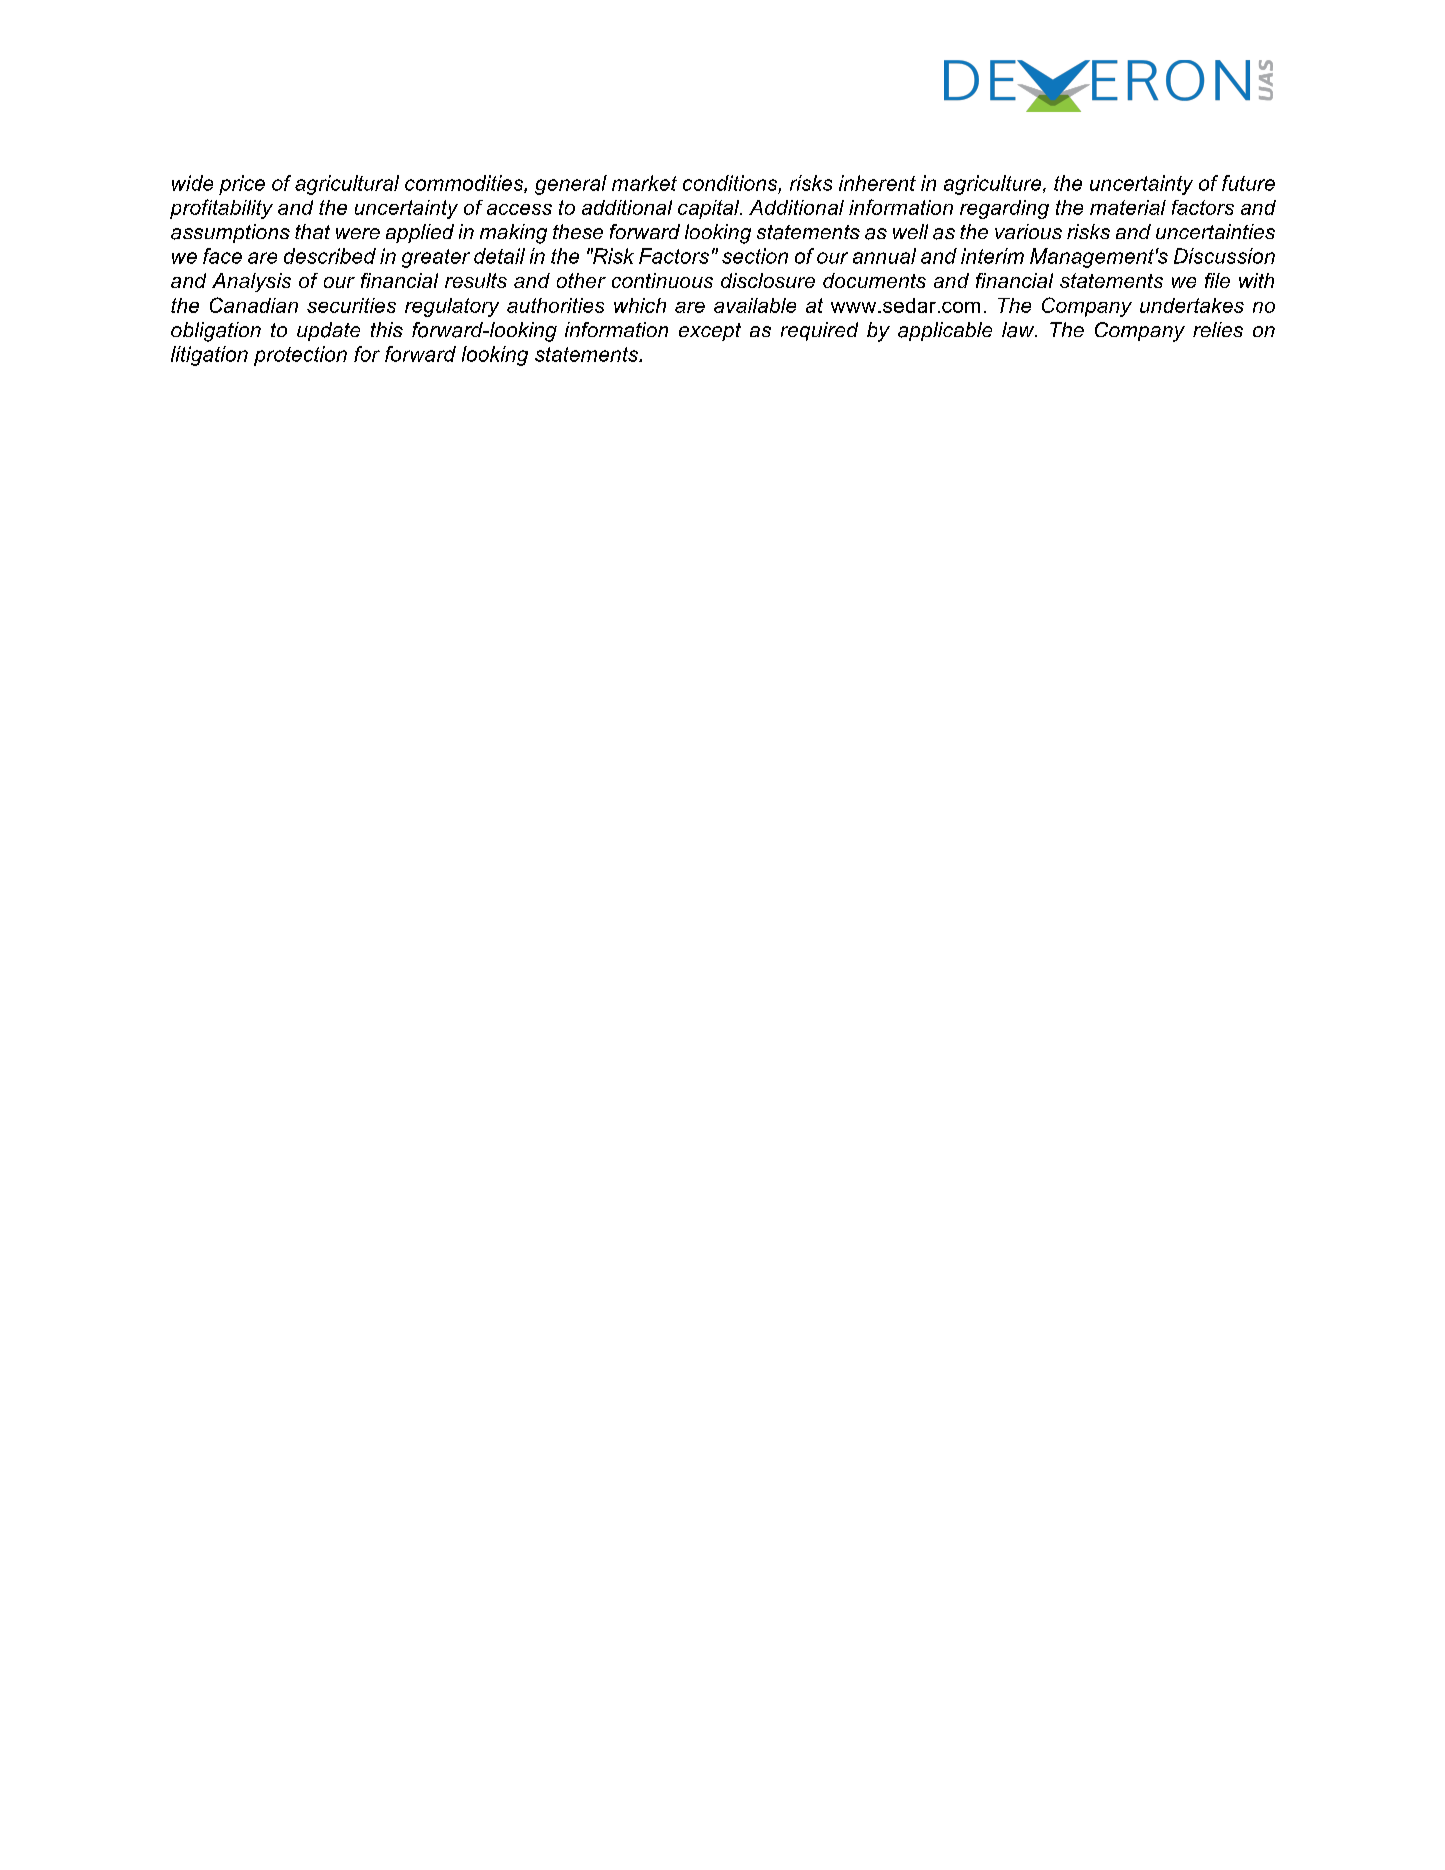  I want to click on relies, so click(1218, 329).
